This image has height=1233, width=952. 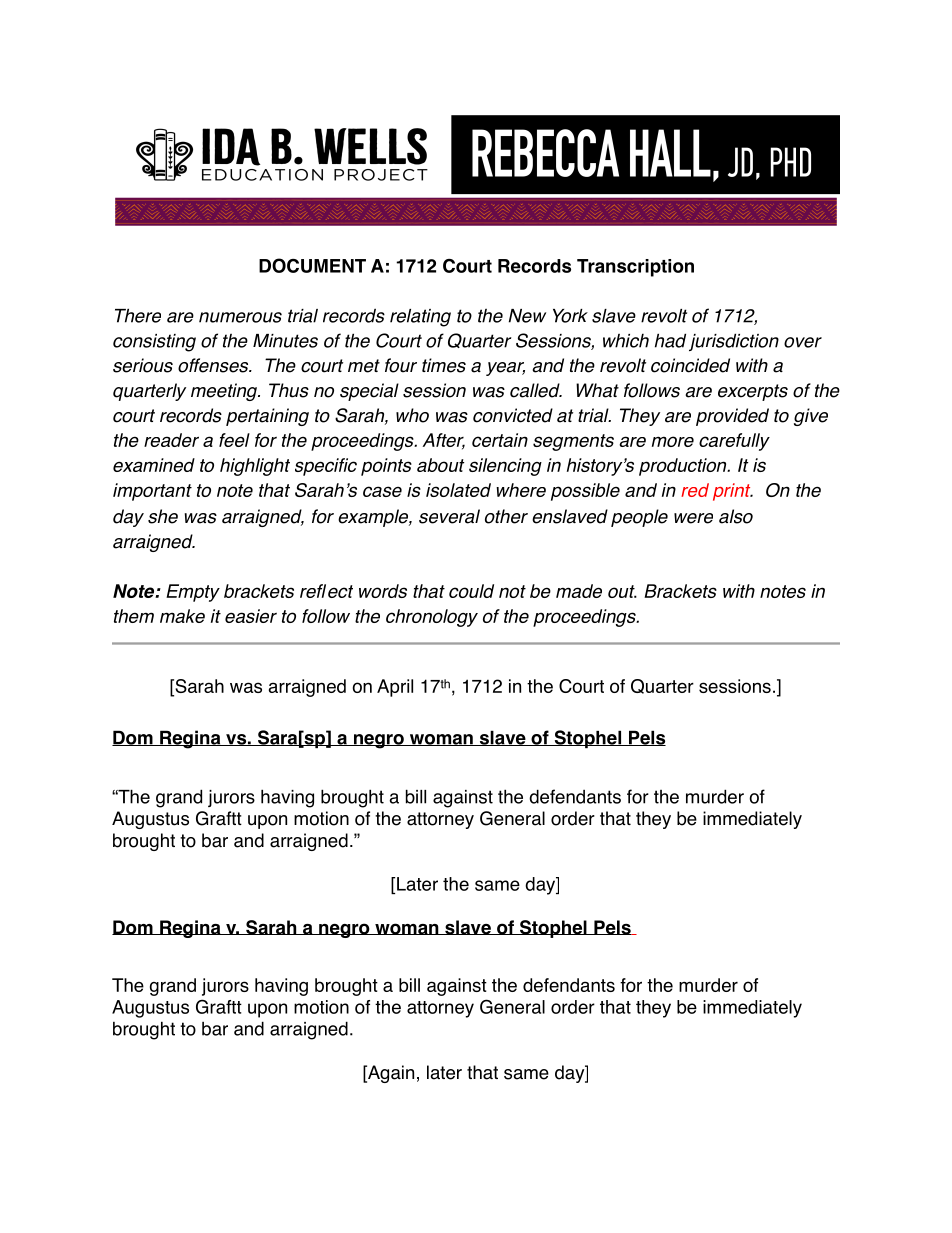 What do you see at coordinates (579, 591) in the image?
I see `made` at bounding box center [579, 591].
